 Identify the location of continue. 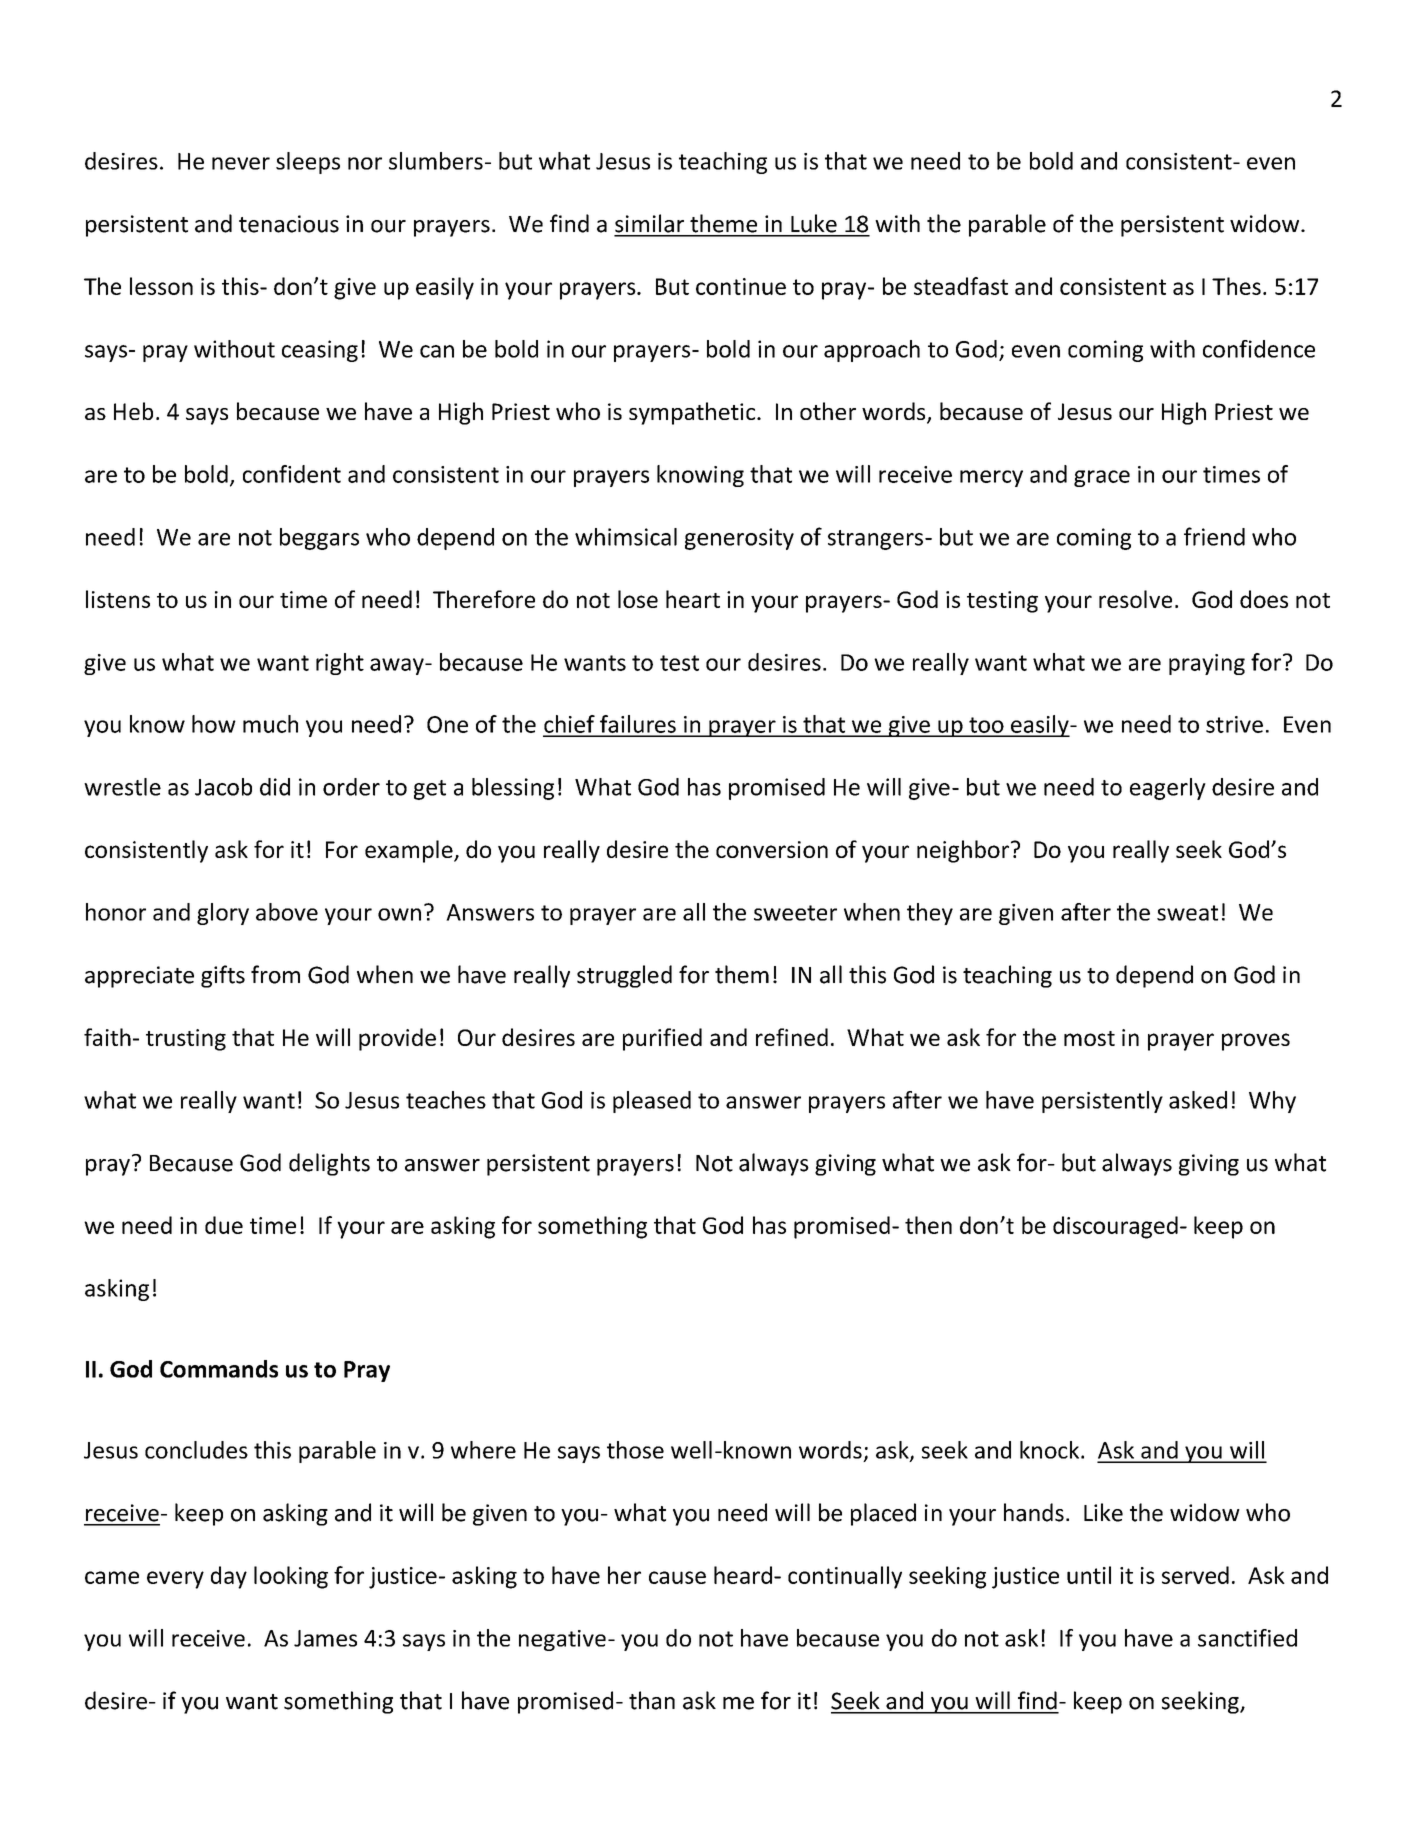
(741, 286).
